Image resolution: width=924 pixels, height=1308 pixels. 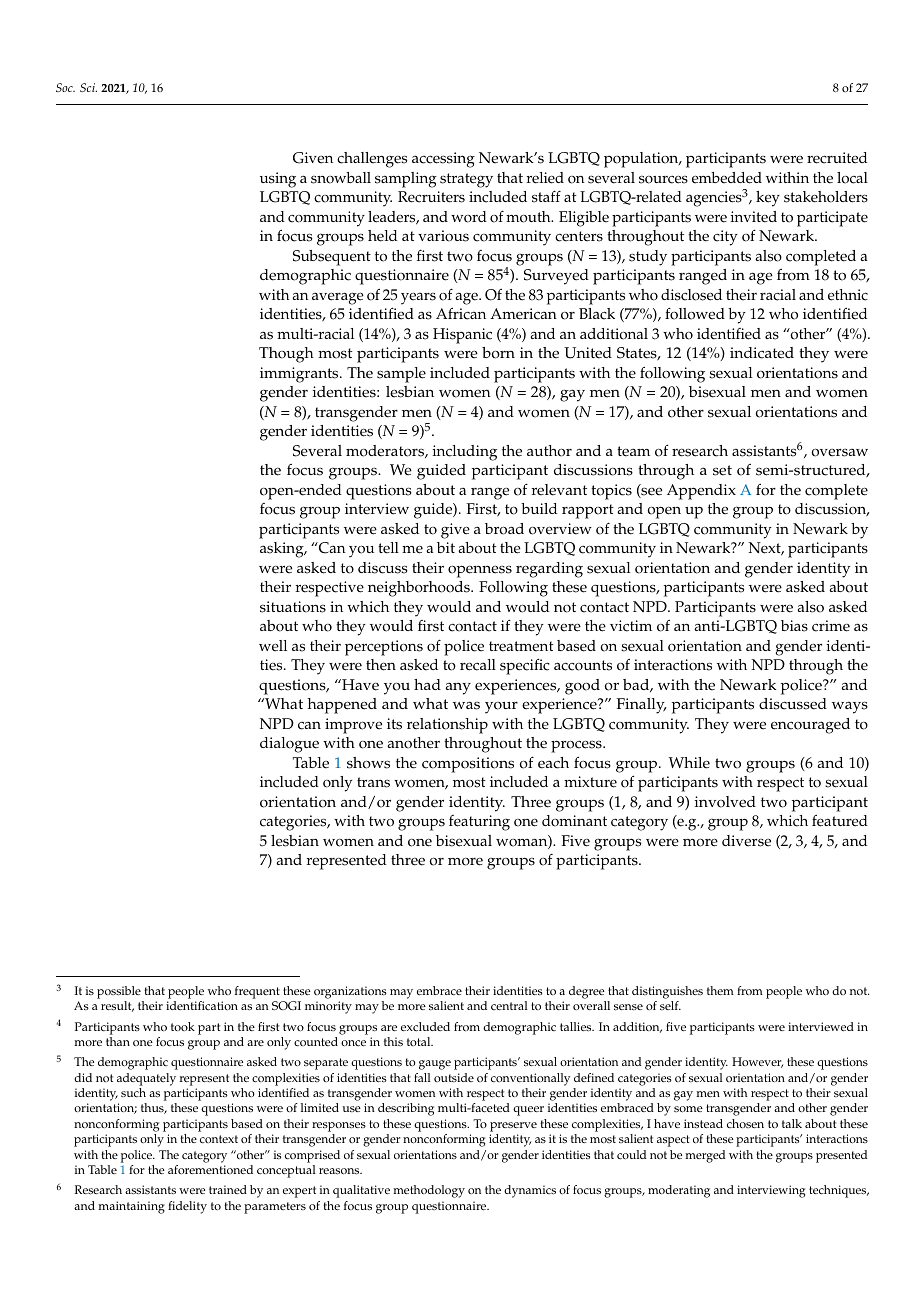 What do you see at coordinates (88, 87) in the document?
I see `Sci` at bounding box center [88, 87].
